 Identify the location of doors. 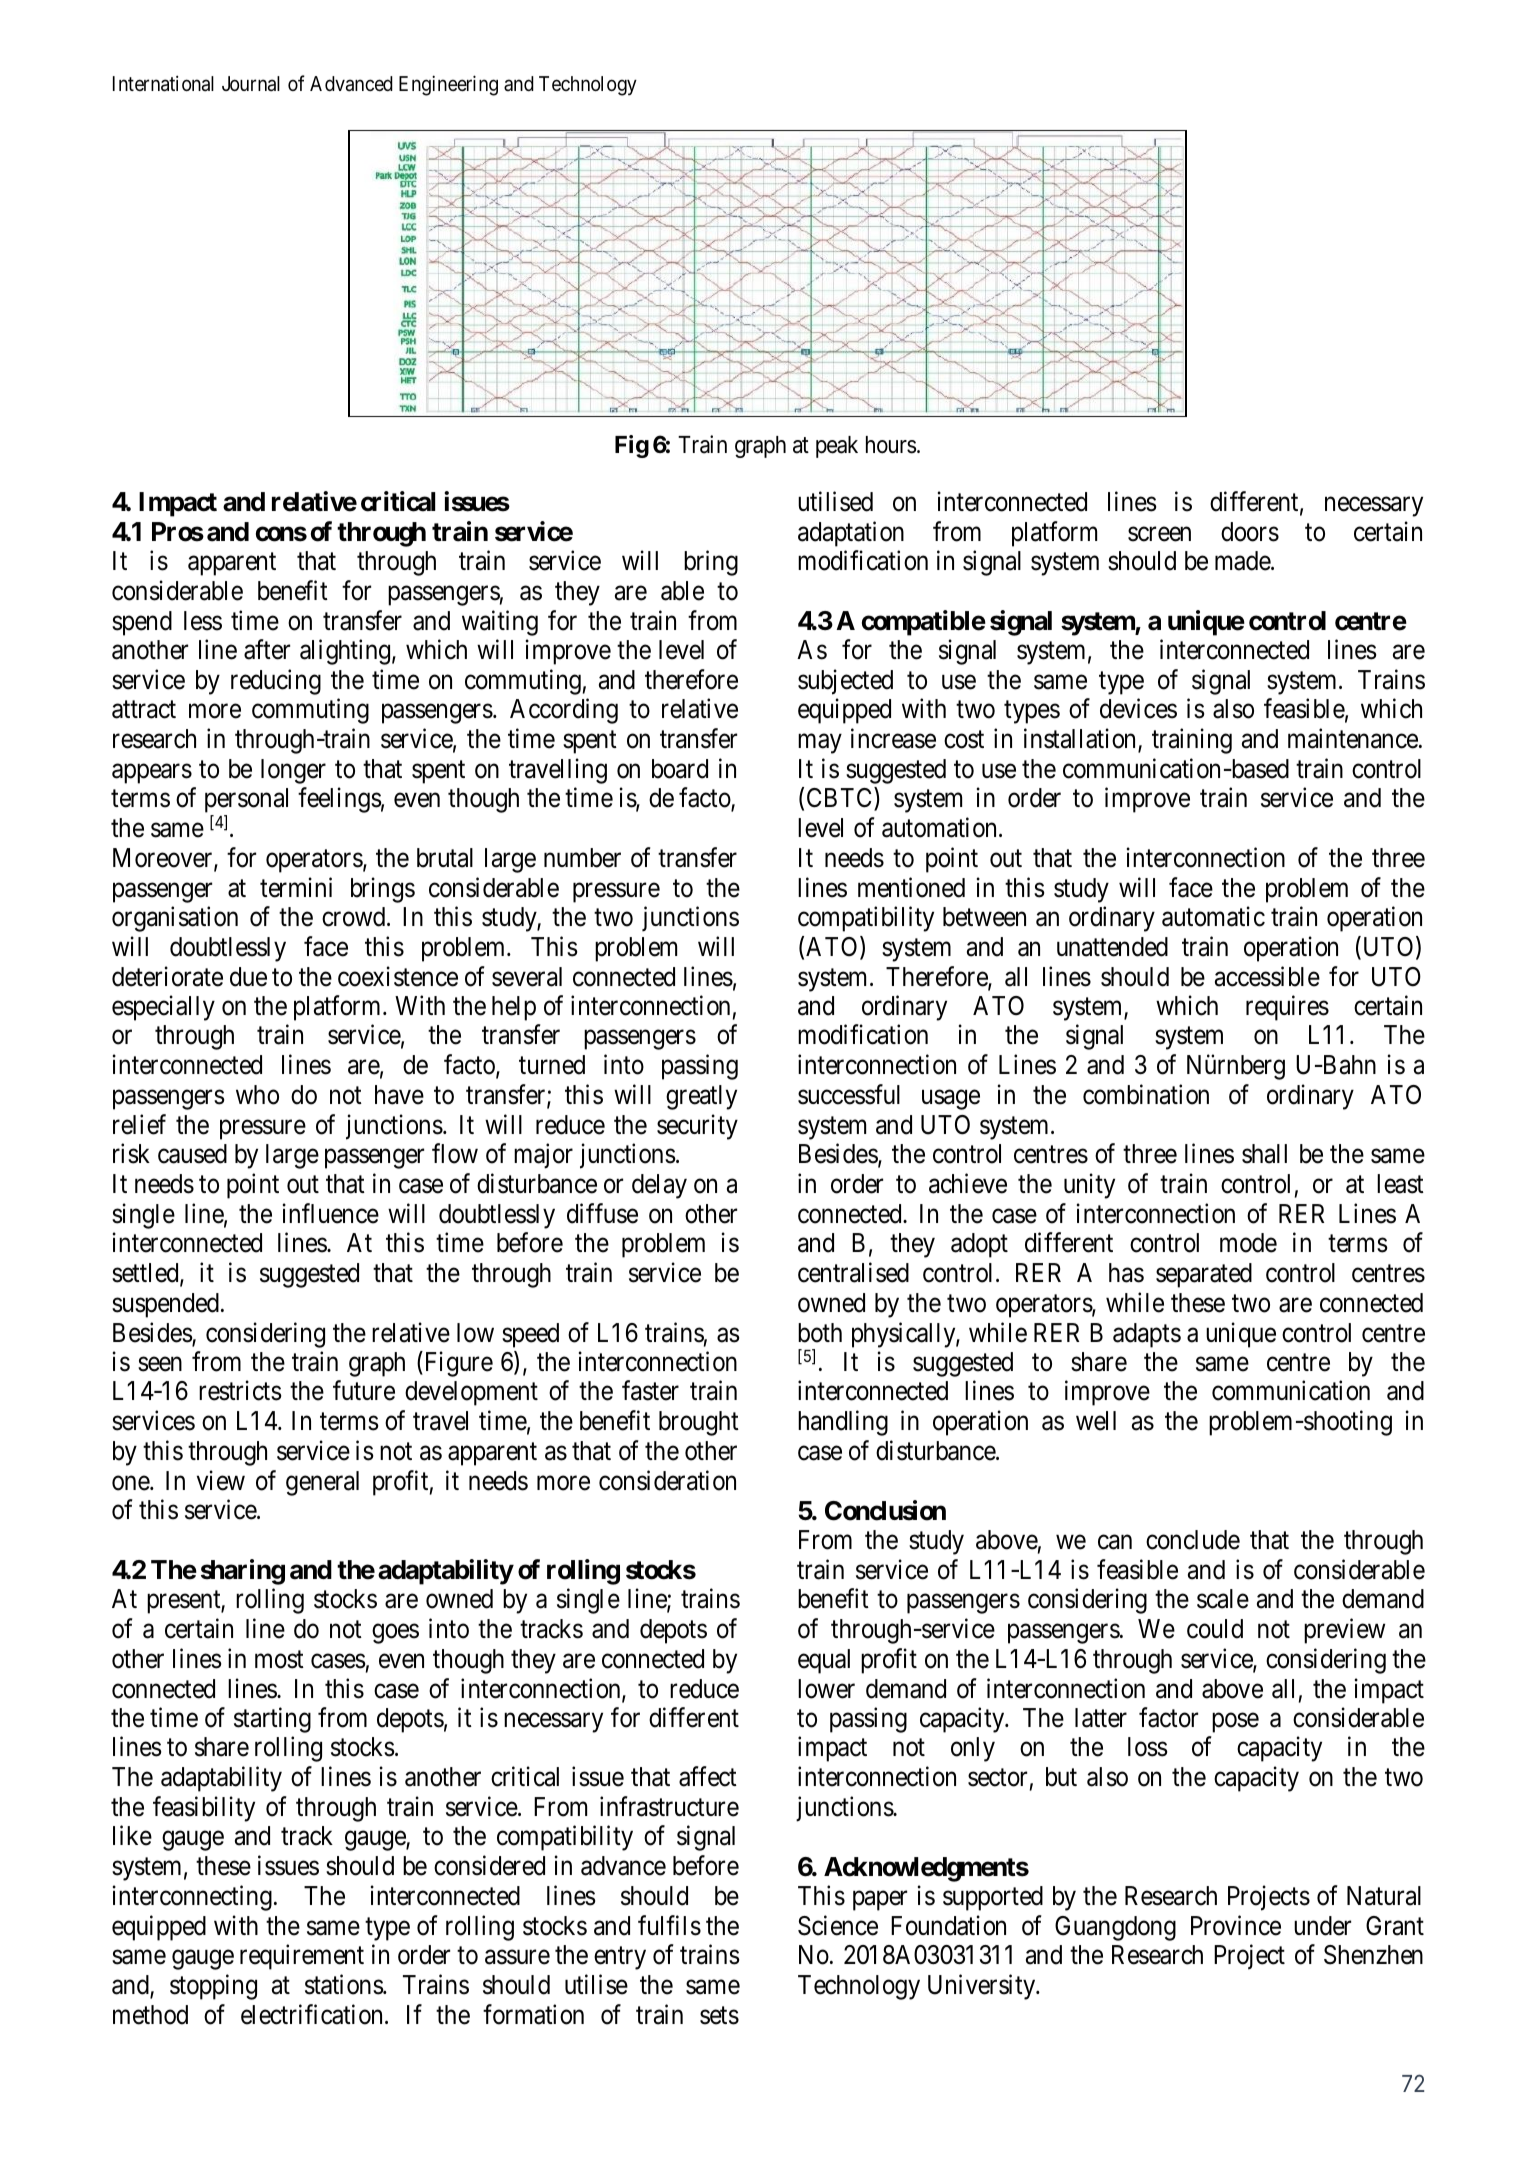
(1250, 532).
